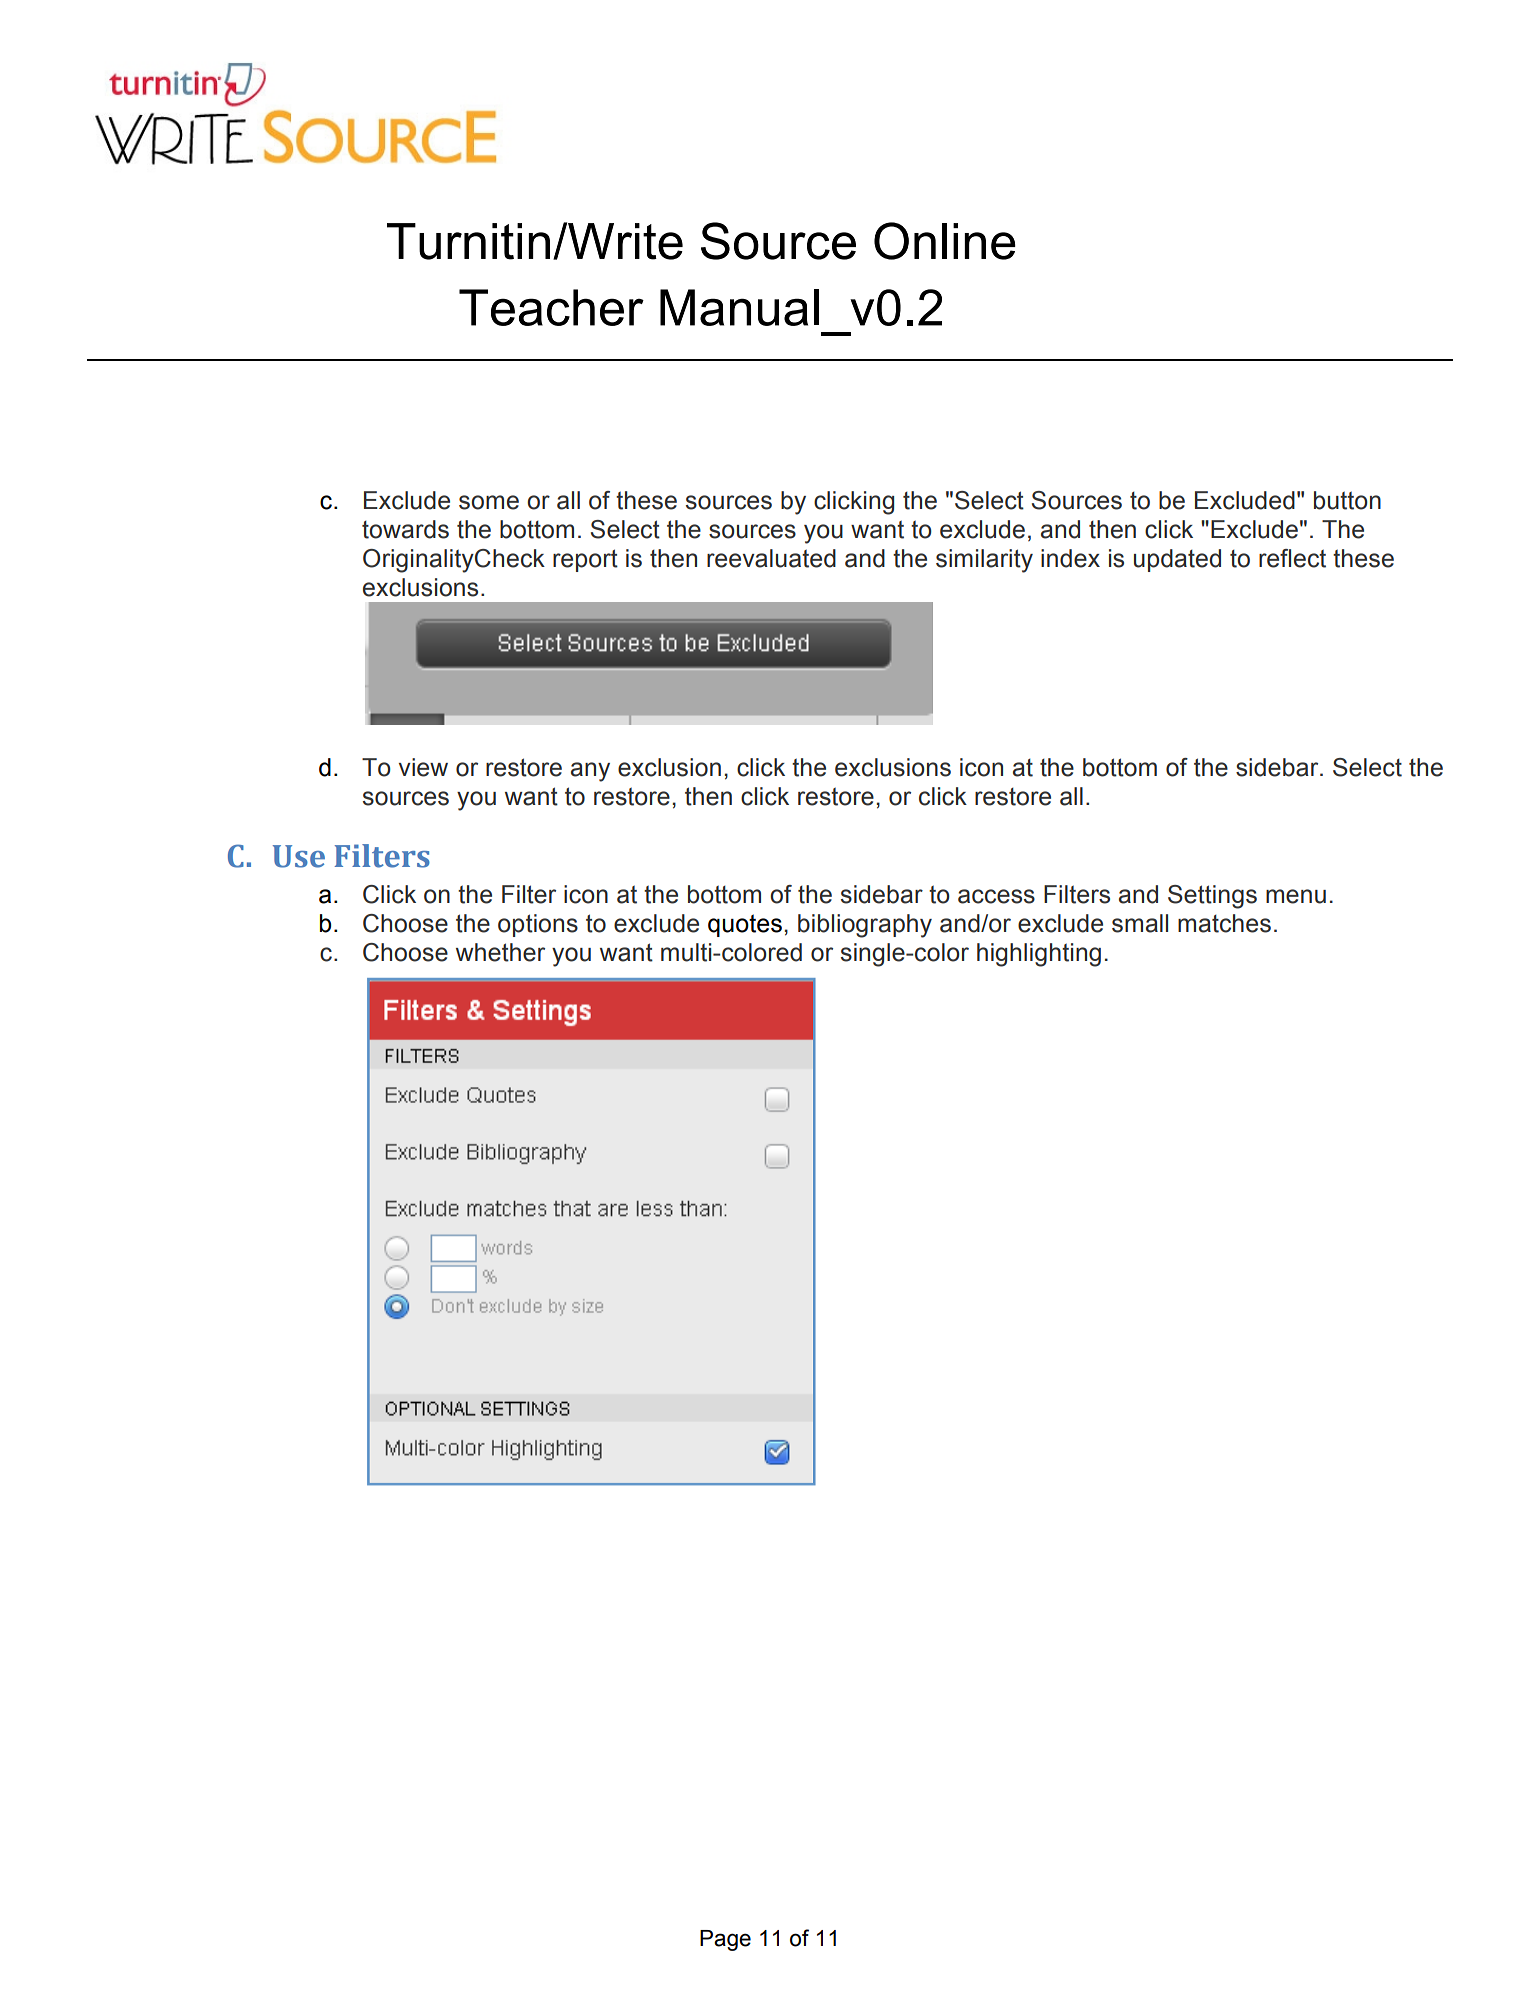  I want to click on highlighting, so click(1039, 955).
